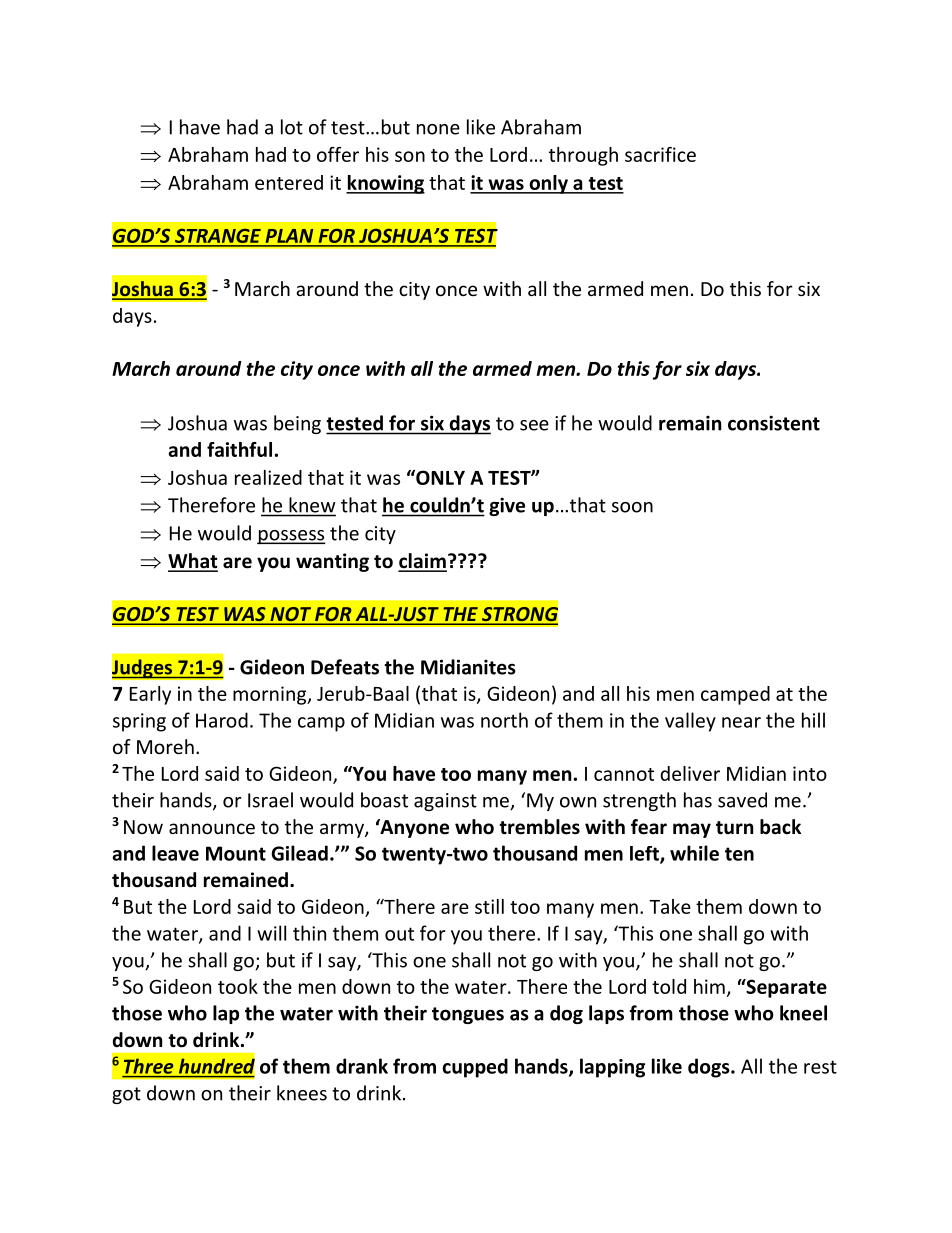  Describe the element at coordinates (193, 562) in the screenshot. I see `What` at that location.
